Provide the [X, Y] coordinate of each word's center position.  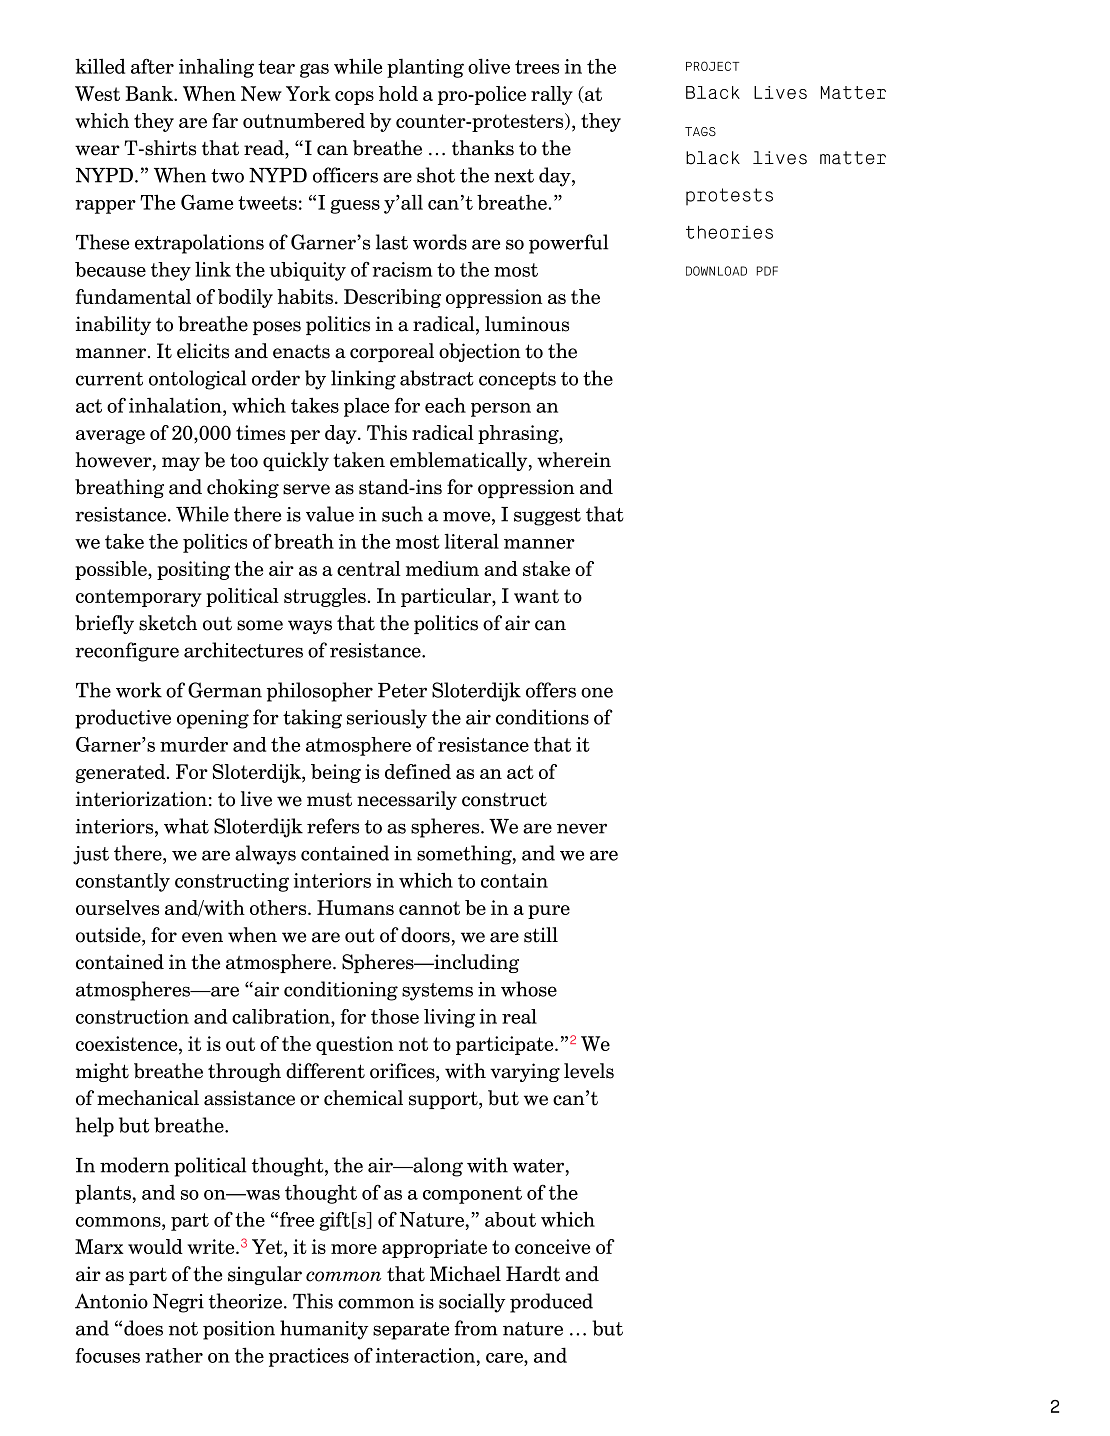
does [143, 1328]
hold [398, 93]
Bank [150, 93]
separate [411, 1331]
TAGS [700, 131]
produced [551, 1303]
